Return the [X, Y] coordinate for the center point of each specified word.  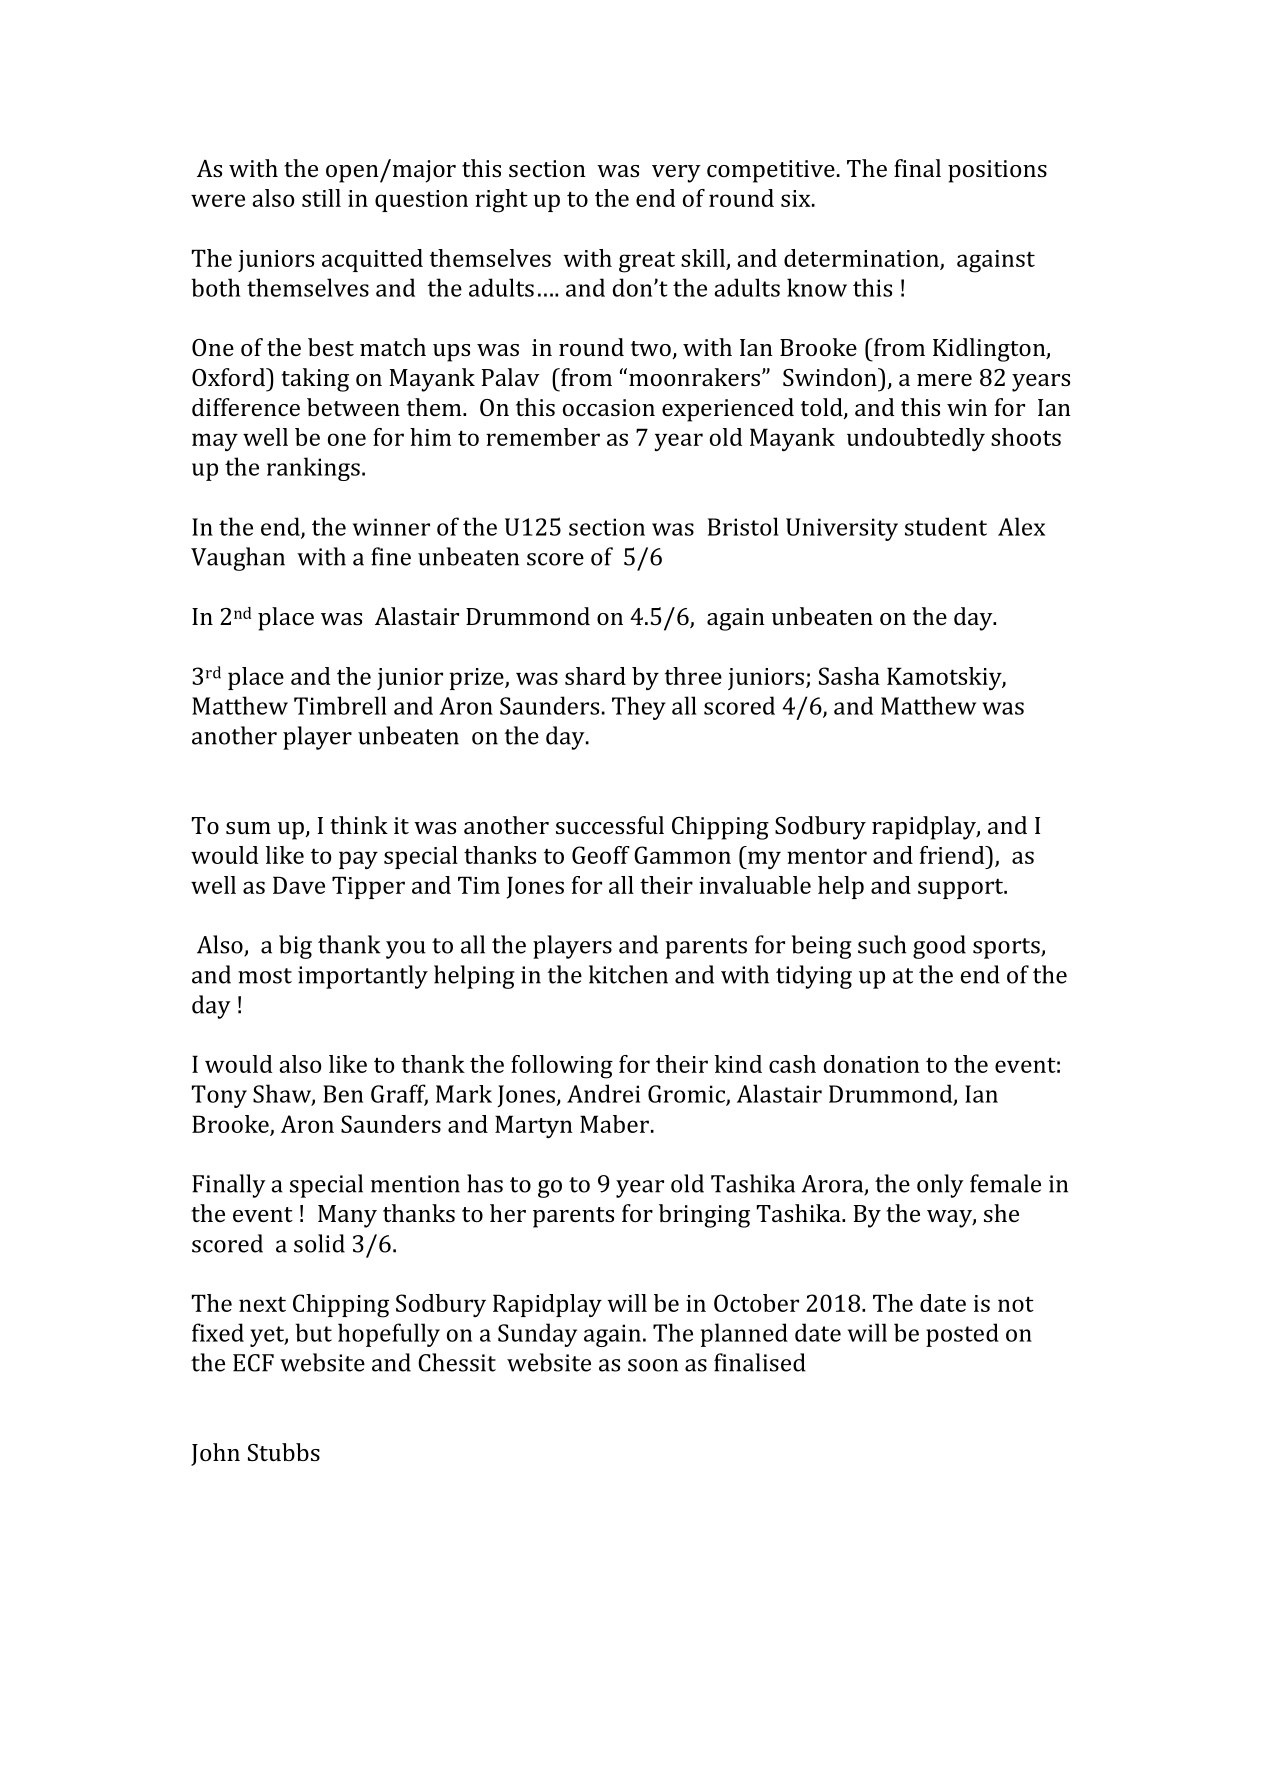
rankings [313, 469]
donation [872, 1064]
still [321, 198]
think [359, 825]
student [946, 526]
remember [543, 437]
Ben [343, 1094]
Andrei [603, 1093]
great [647, 262]
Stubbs [284, 1452]
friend [953, 855]
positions [997, 171]
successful [610, 825]
